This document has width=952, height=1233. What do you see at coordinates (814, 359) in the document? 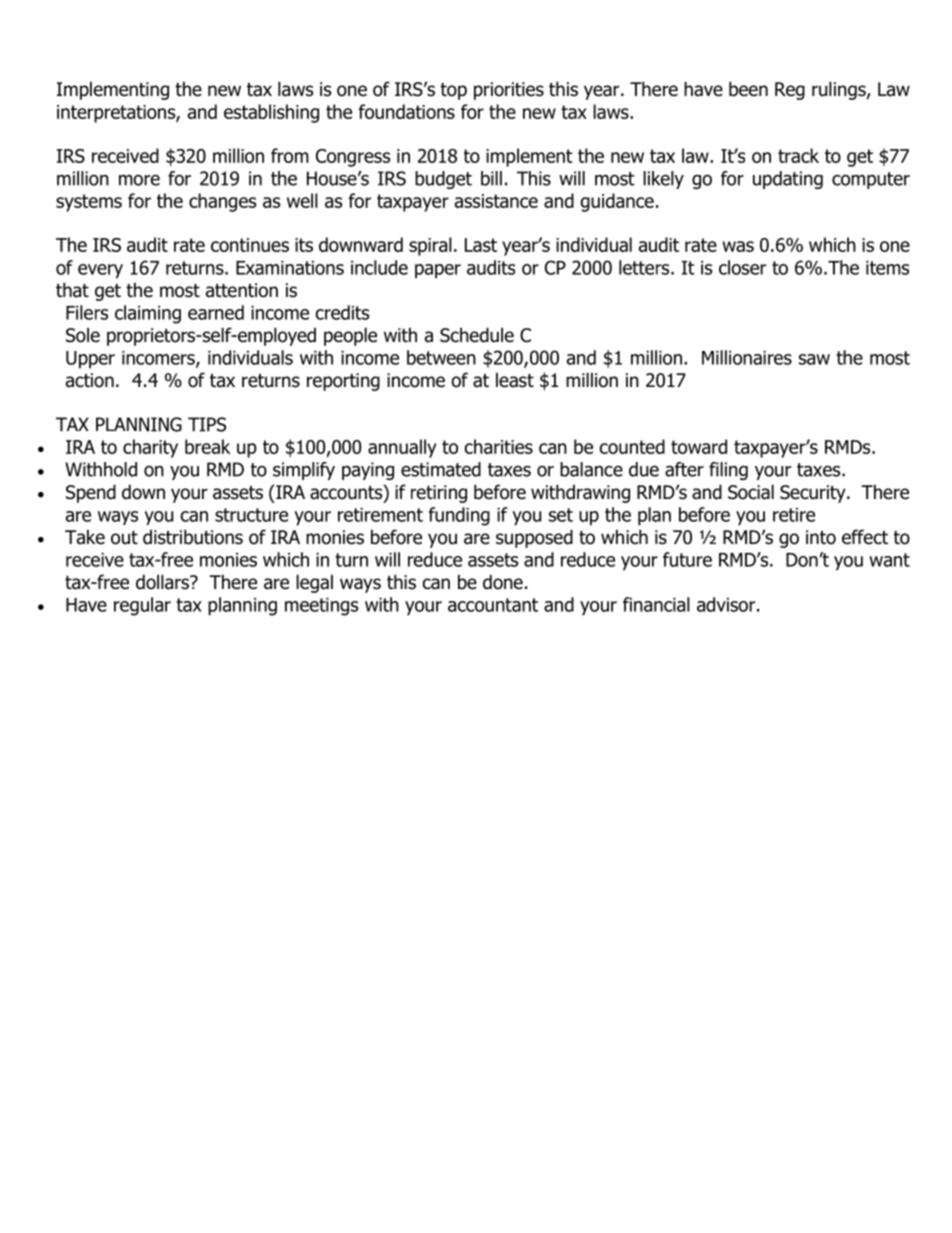
I see `saw` at bounding box center [814, 359].
